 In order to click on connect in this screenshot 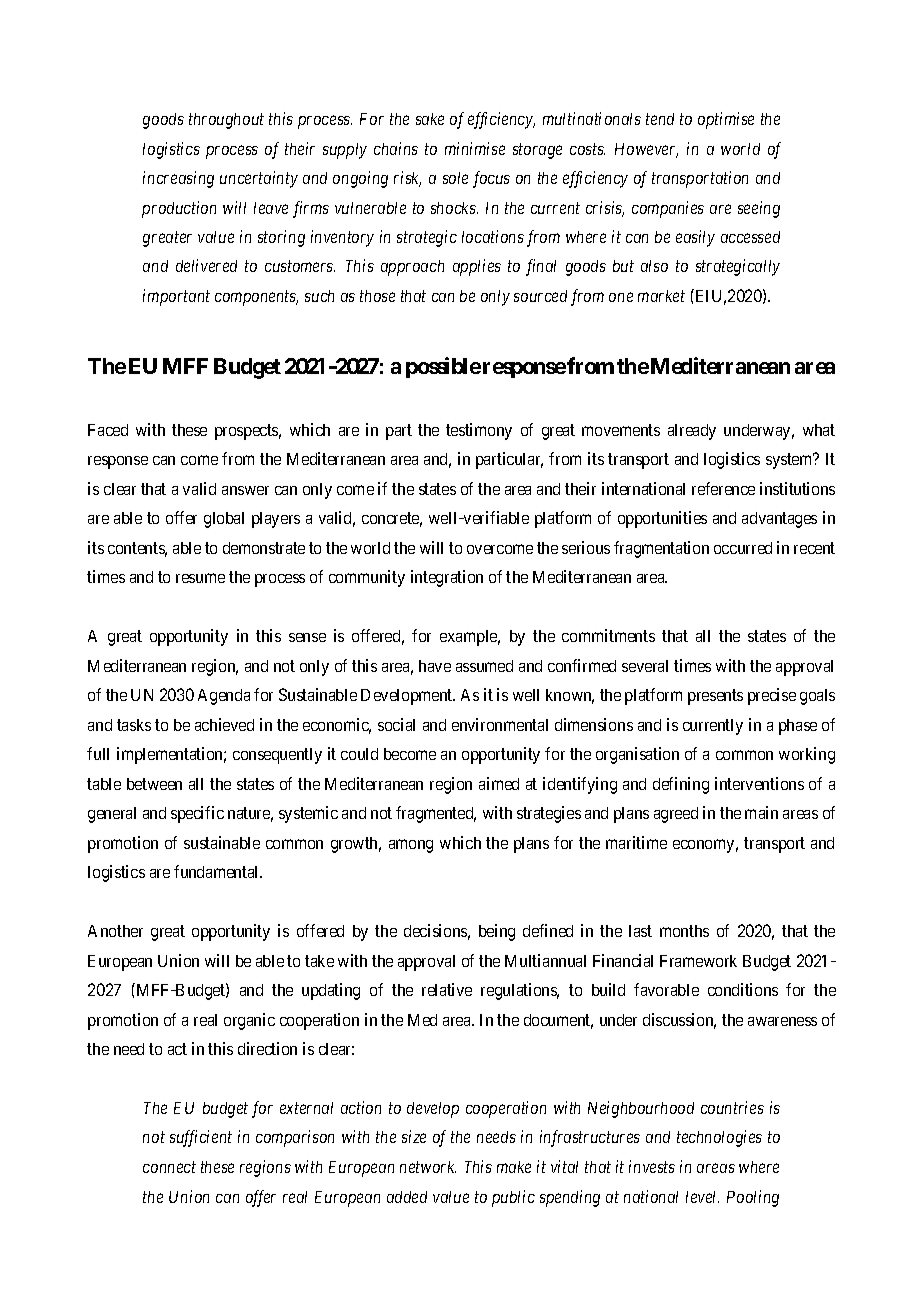, I will do `click(169, 1167)`.
